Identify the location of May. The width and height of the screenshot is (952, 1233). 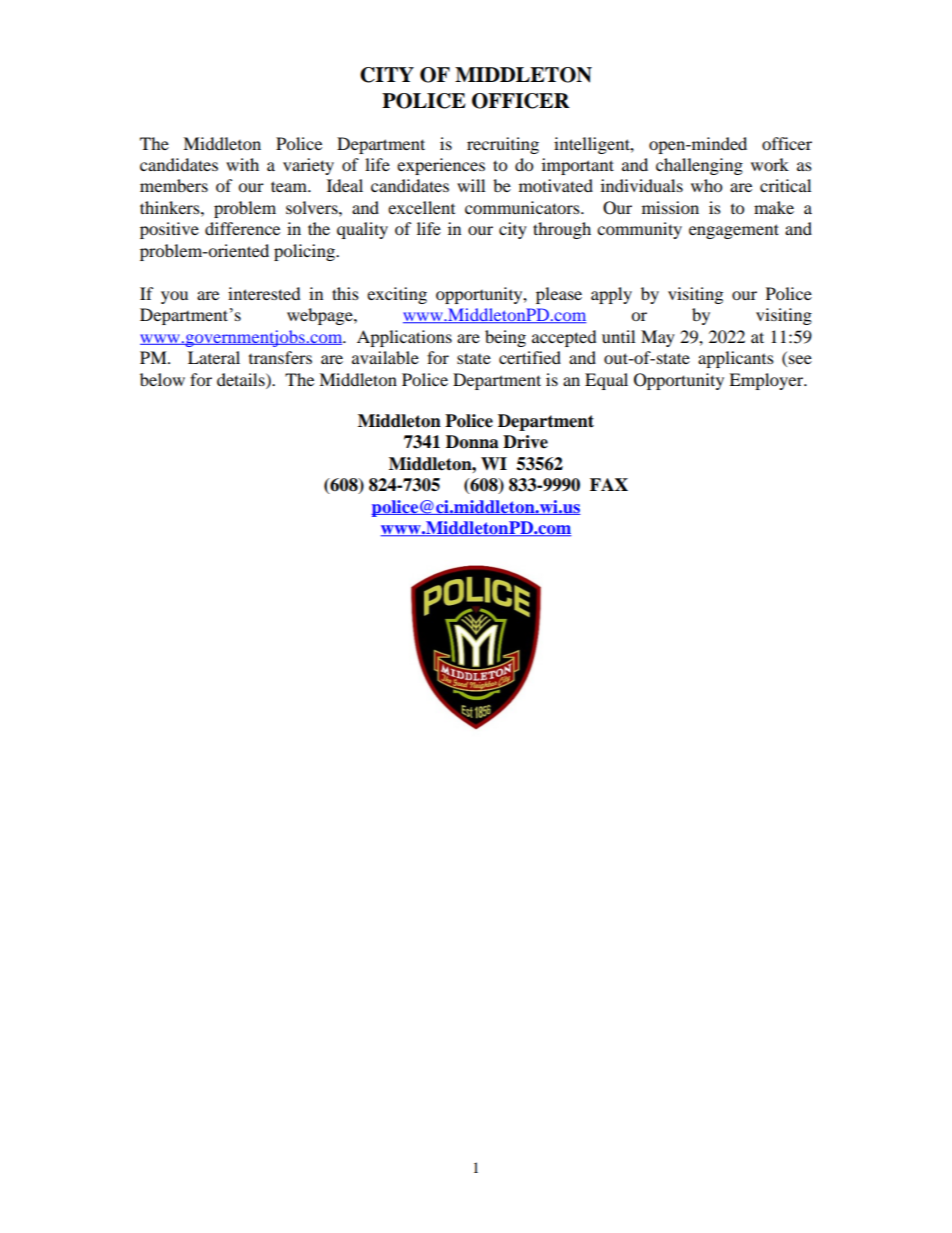
(658, 338).
